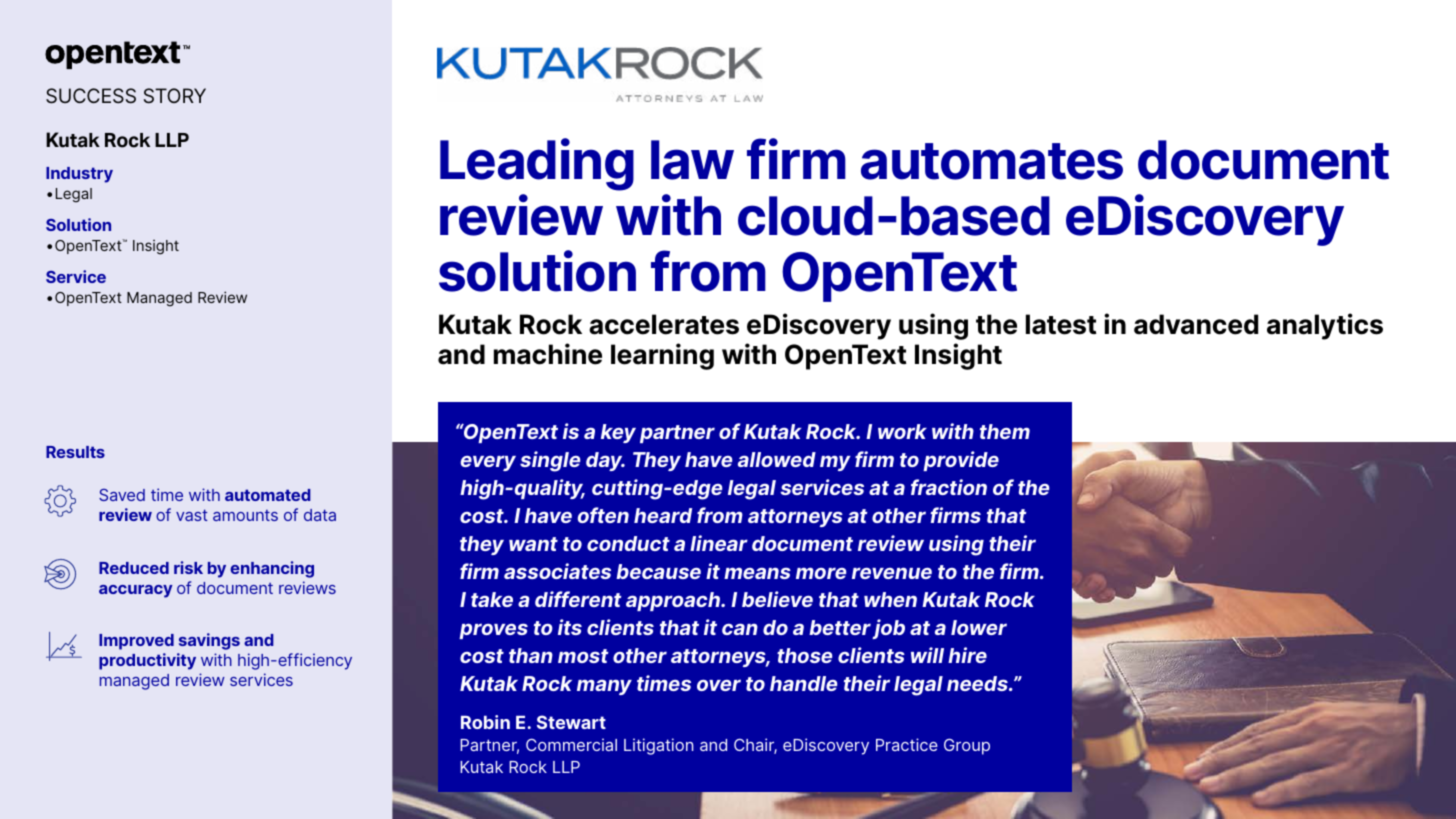 Image resolution: width=1456 pixels, height=819 pixels. What do you see at coordinates (485, 722) in the page?
I see `Robin` at bounding box center [485, 722].
